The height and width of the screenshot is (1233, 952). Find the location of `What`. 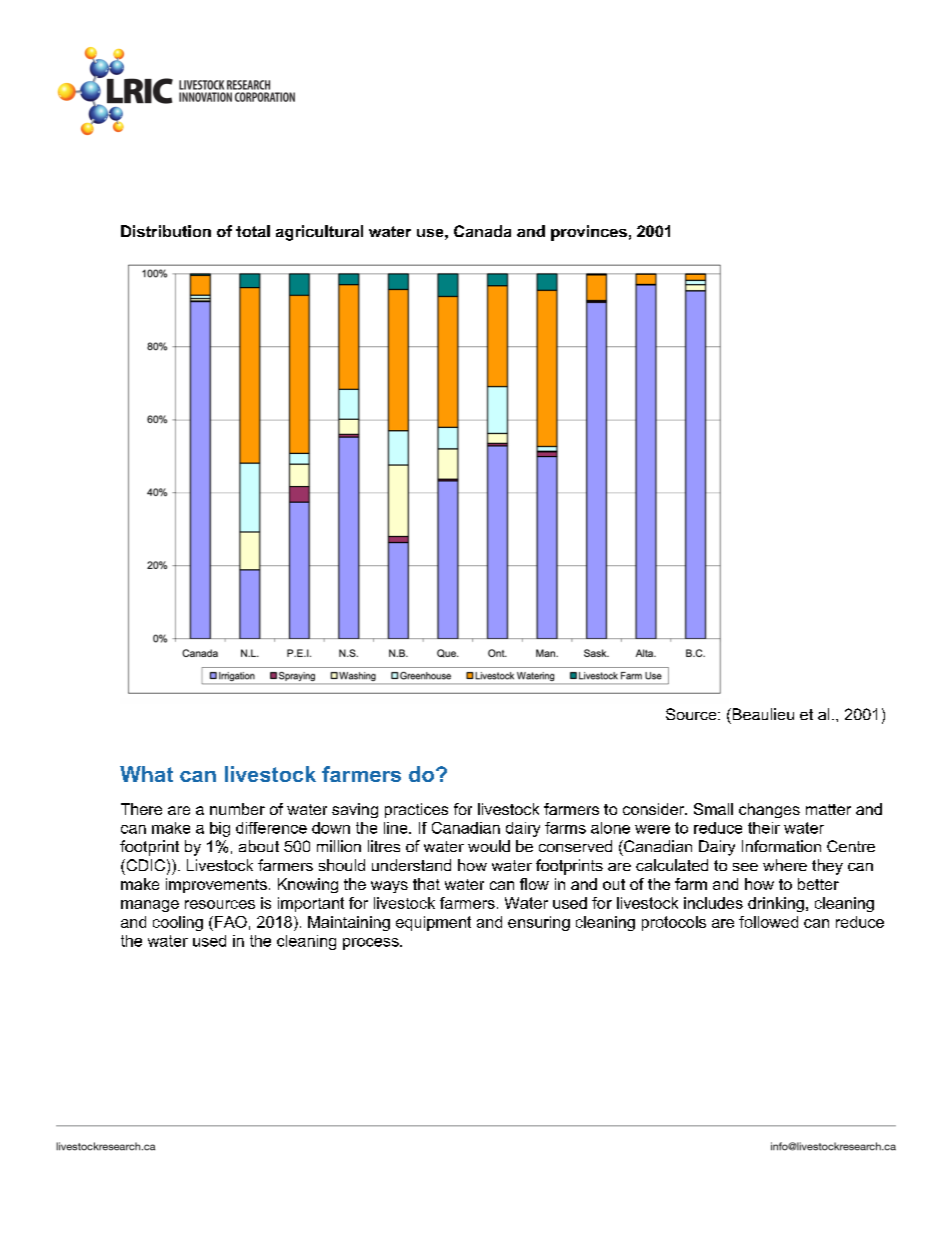

What is located at coordinates (146, 774).
